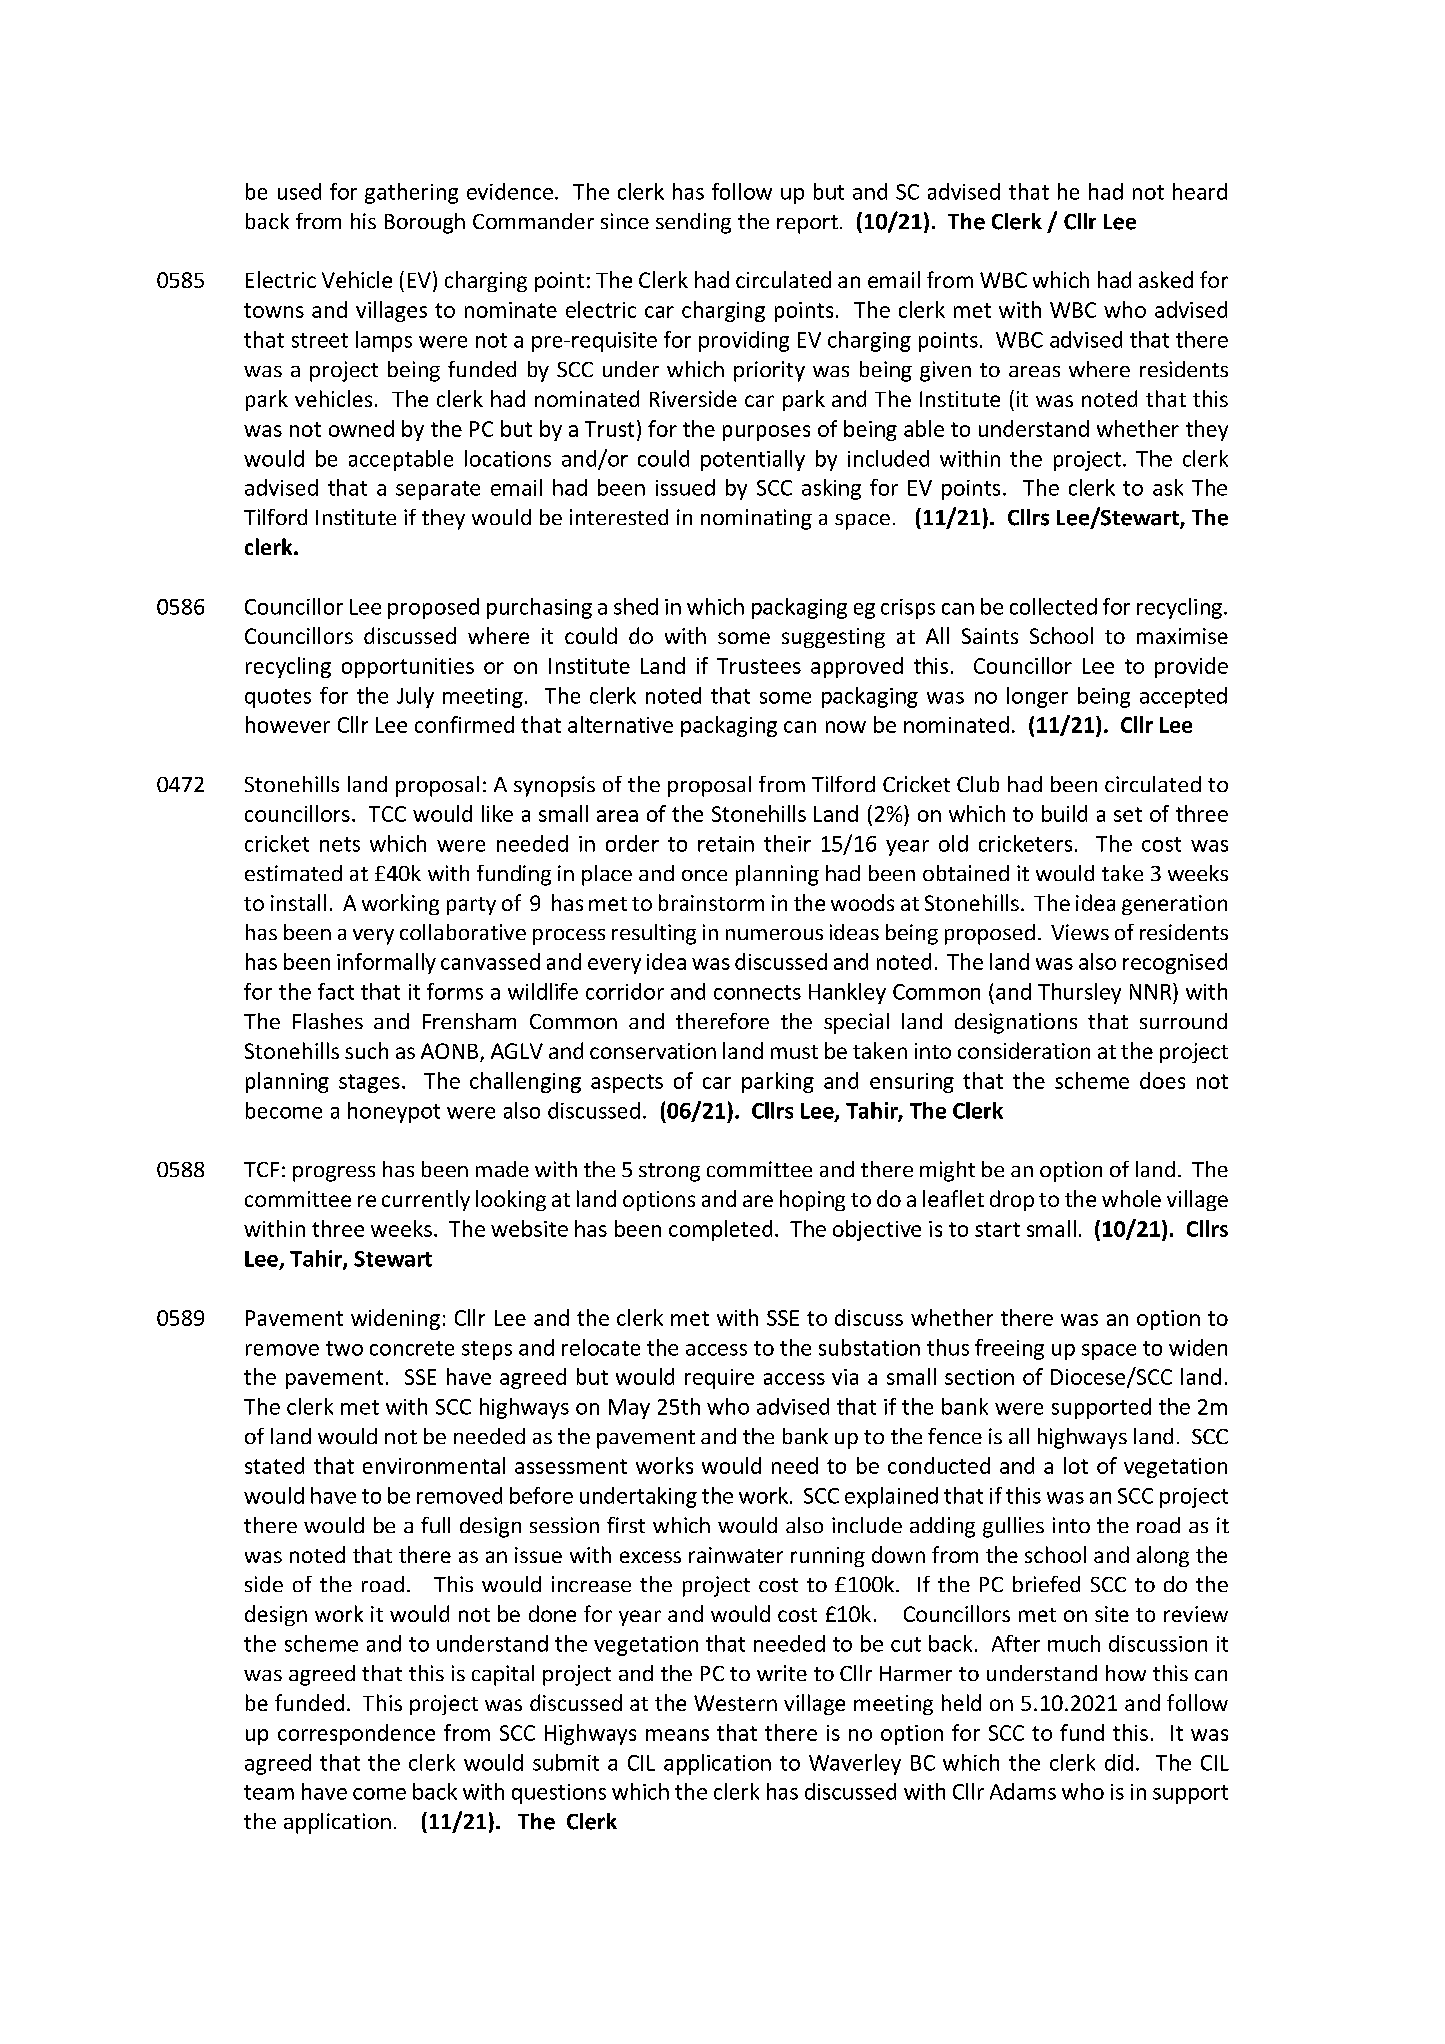  Describe the element at coordinates (757, 992) in the screenshot. I see `connects` at that location.
